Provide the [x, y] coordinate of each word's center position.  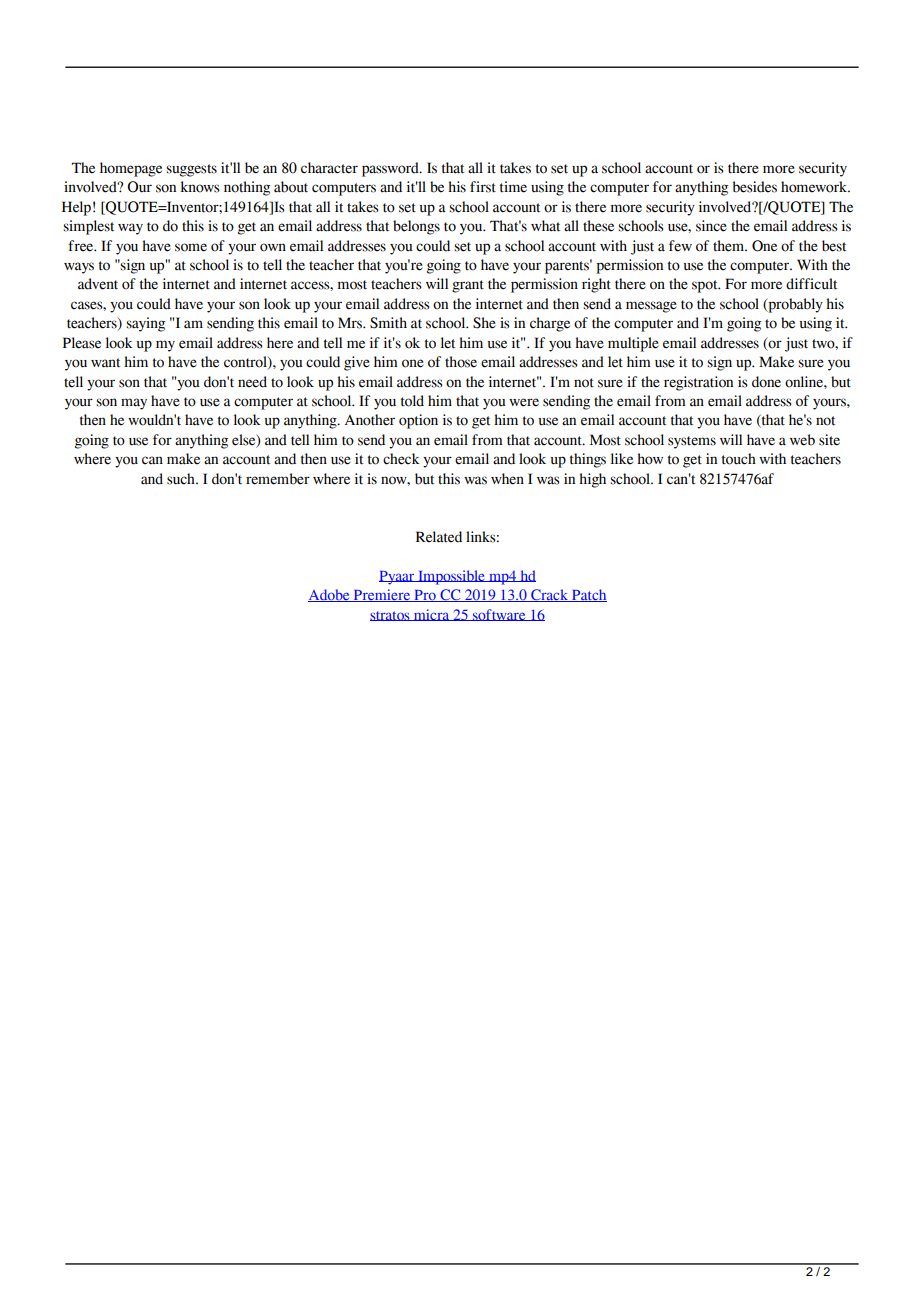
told [412, 401]
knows [200, 187]
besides [755, 187]
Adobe [330, 595]
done [766, 382]
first [483, 187]
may [134, 404]
